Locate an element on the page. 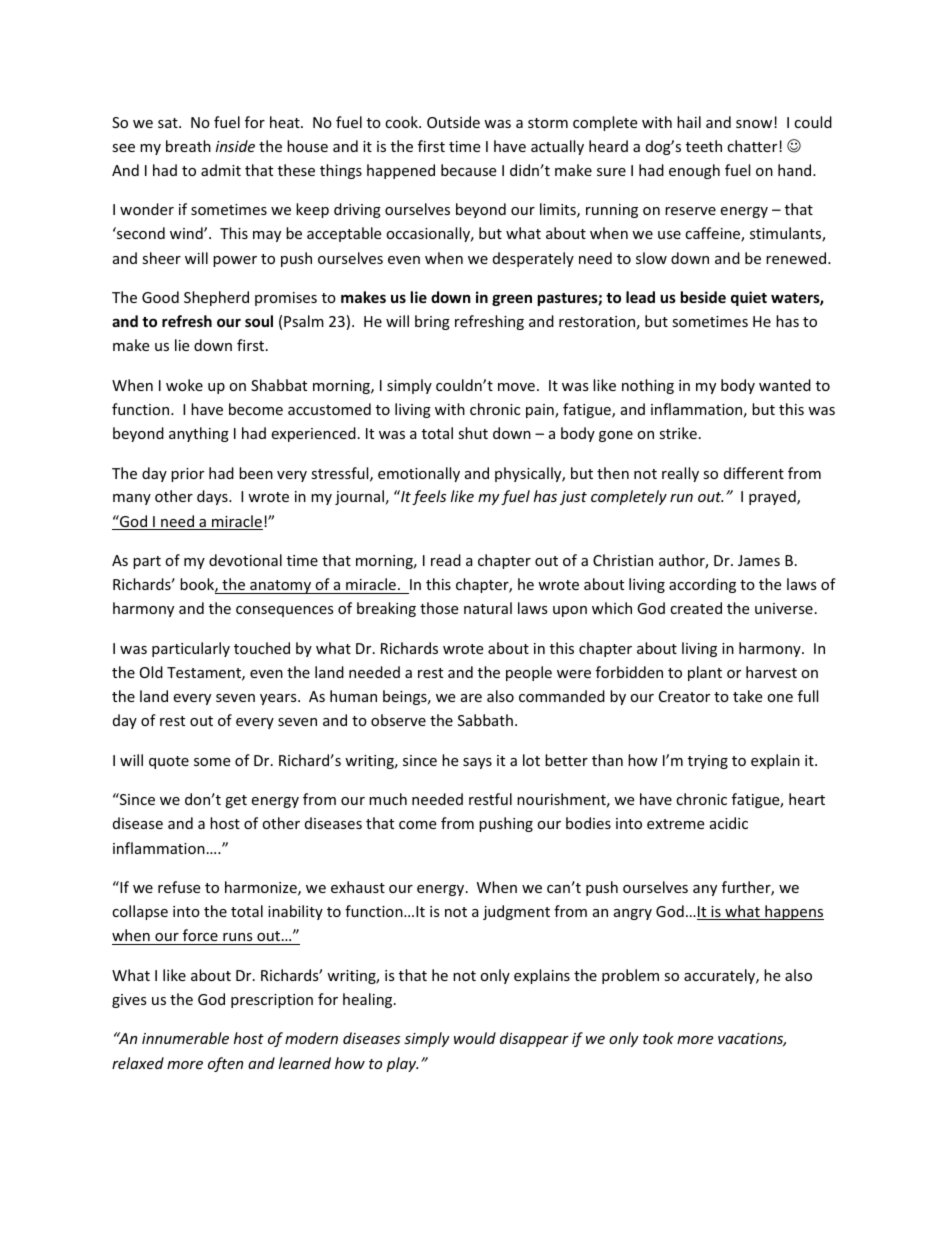 This document has height=1233, width=952. innumerable is located at coordinates (185, 1038).
